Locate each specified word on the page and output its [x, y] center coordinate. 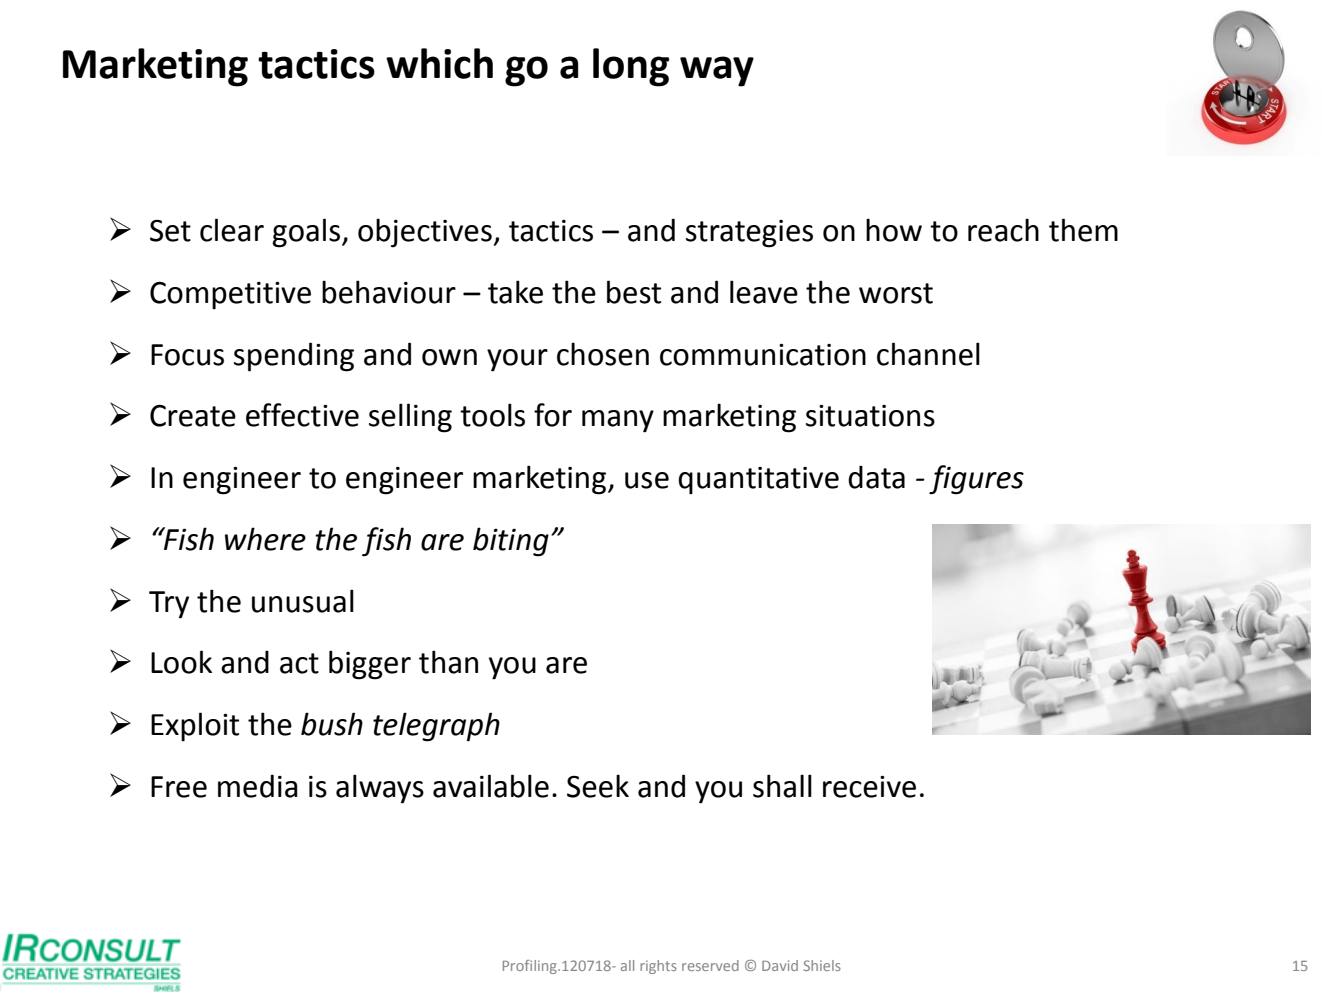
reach [1003, 230]
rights [658, 967]
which [439, 63]
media [258, 786]
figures [976, 480]
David [780, 965]
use [647, 480]
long [631, 67]
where [265, 539]
